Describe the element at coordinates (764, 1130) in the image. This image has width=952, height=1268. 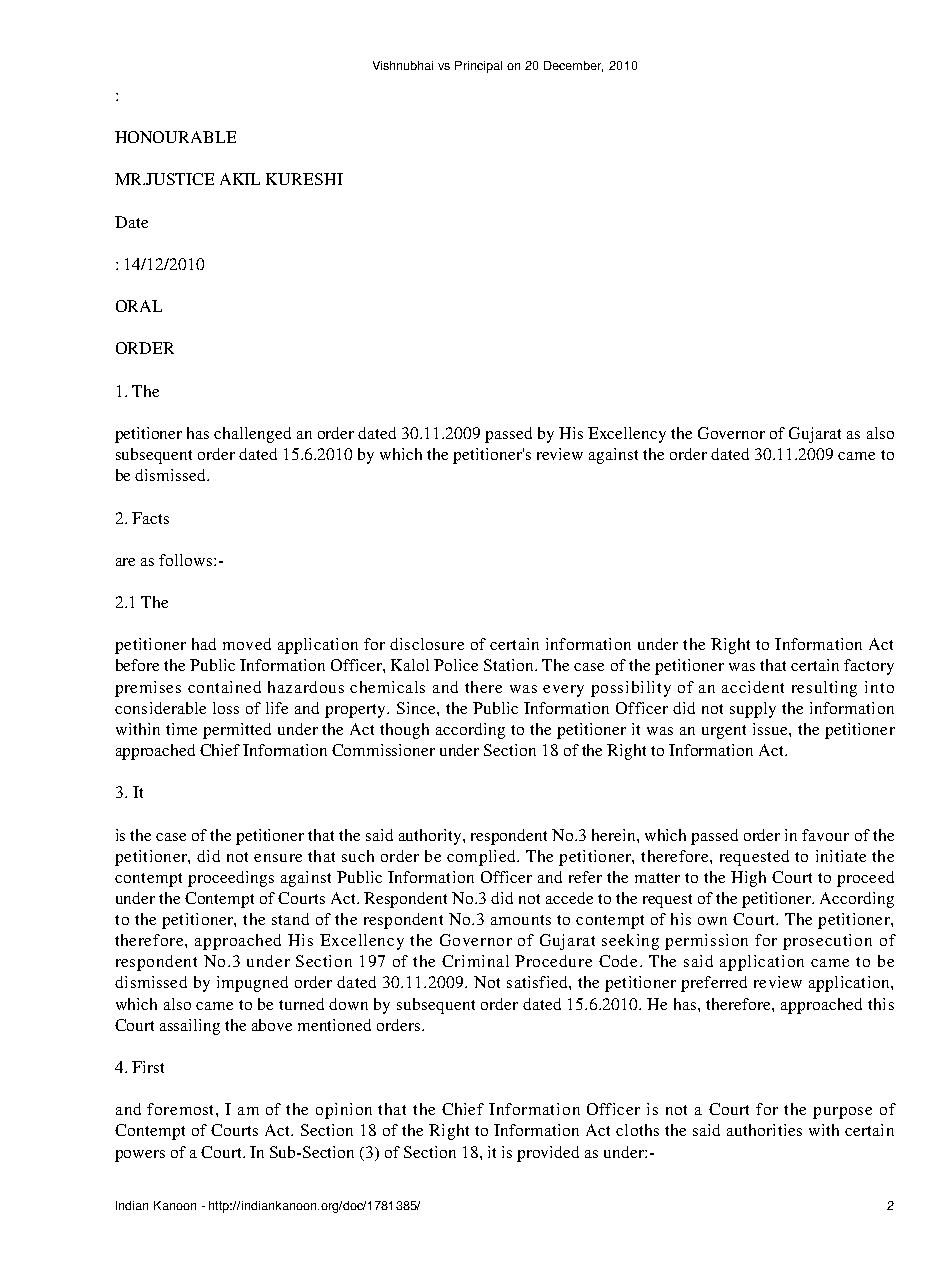
I see `authorities` at that location.
